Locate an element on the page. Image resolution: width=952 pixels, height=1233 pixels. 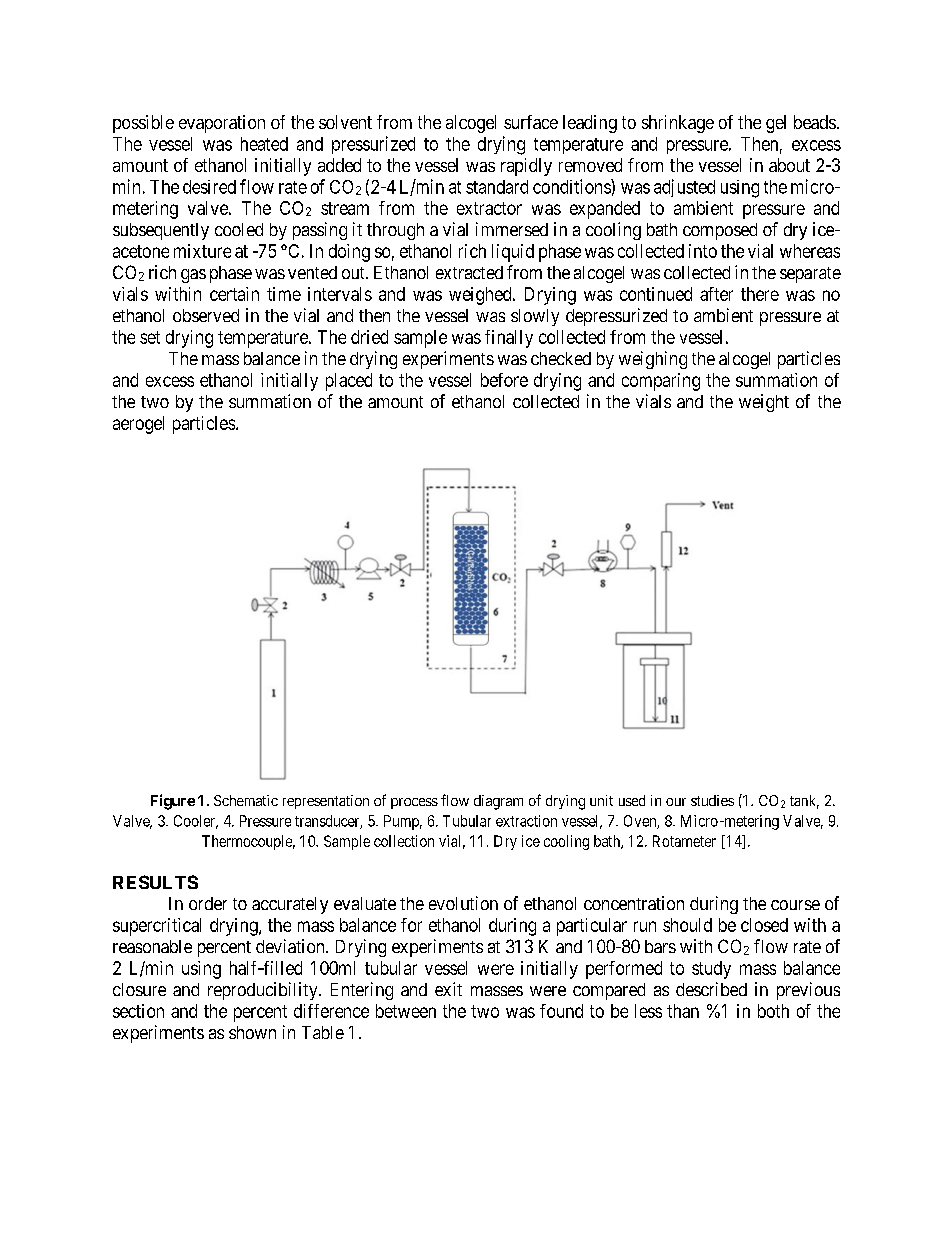
Cooler is located at coordinates (196, 822).
